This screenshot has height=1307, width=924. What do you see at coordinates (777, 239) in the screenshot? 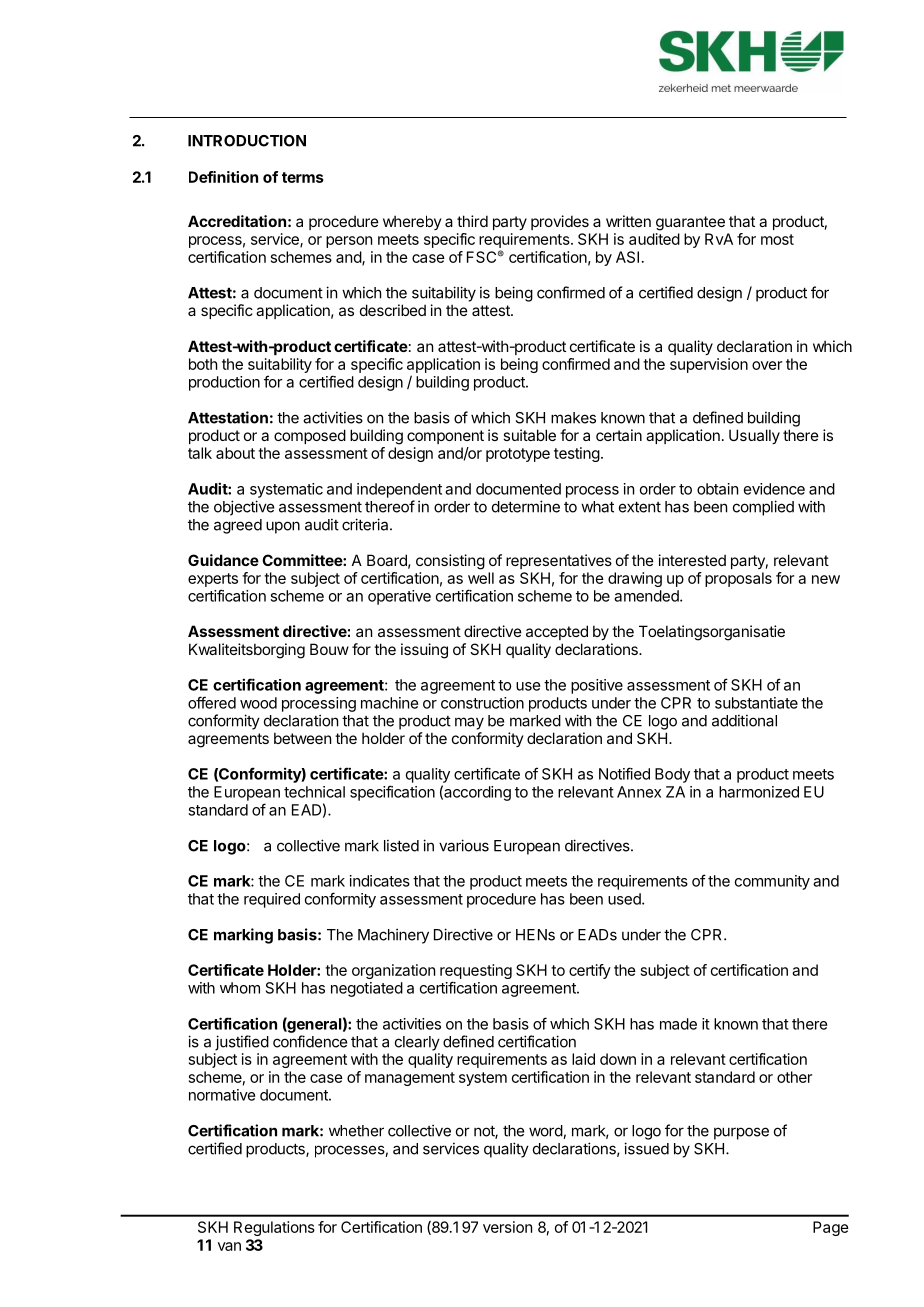
I see `most` at bounding box center [777, 239].
